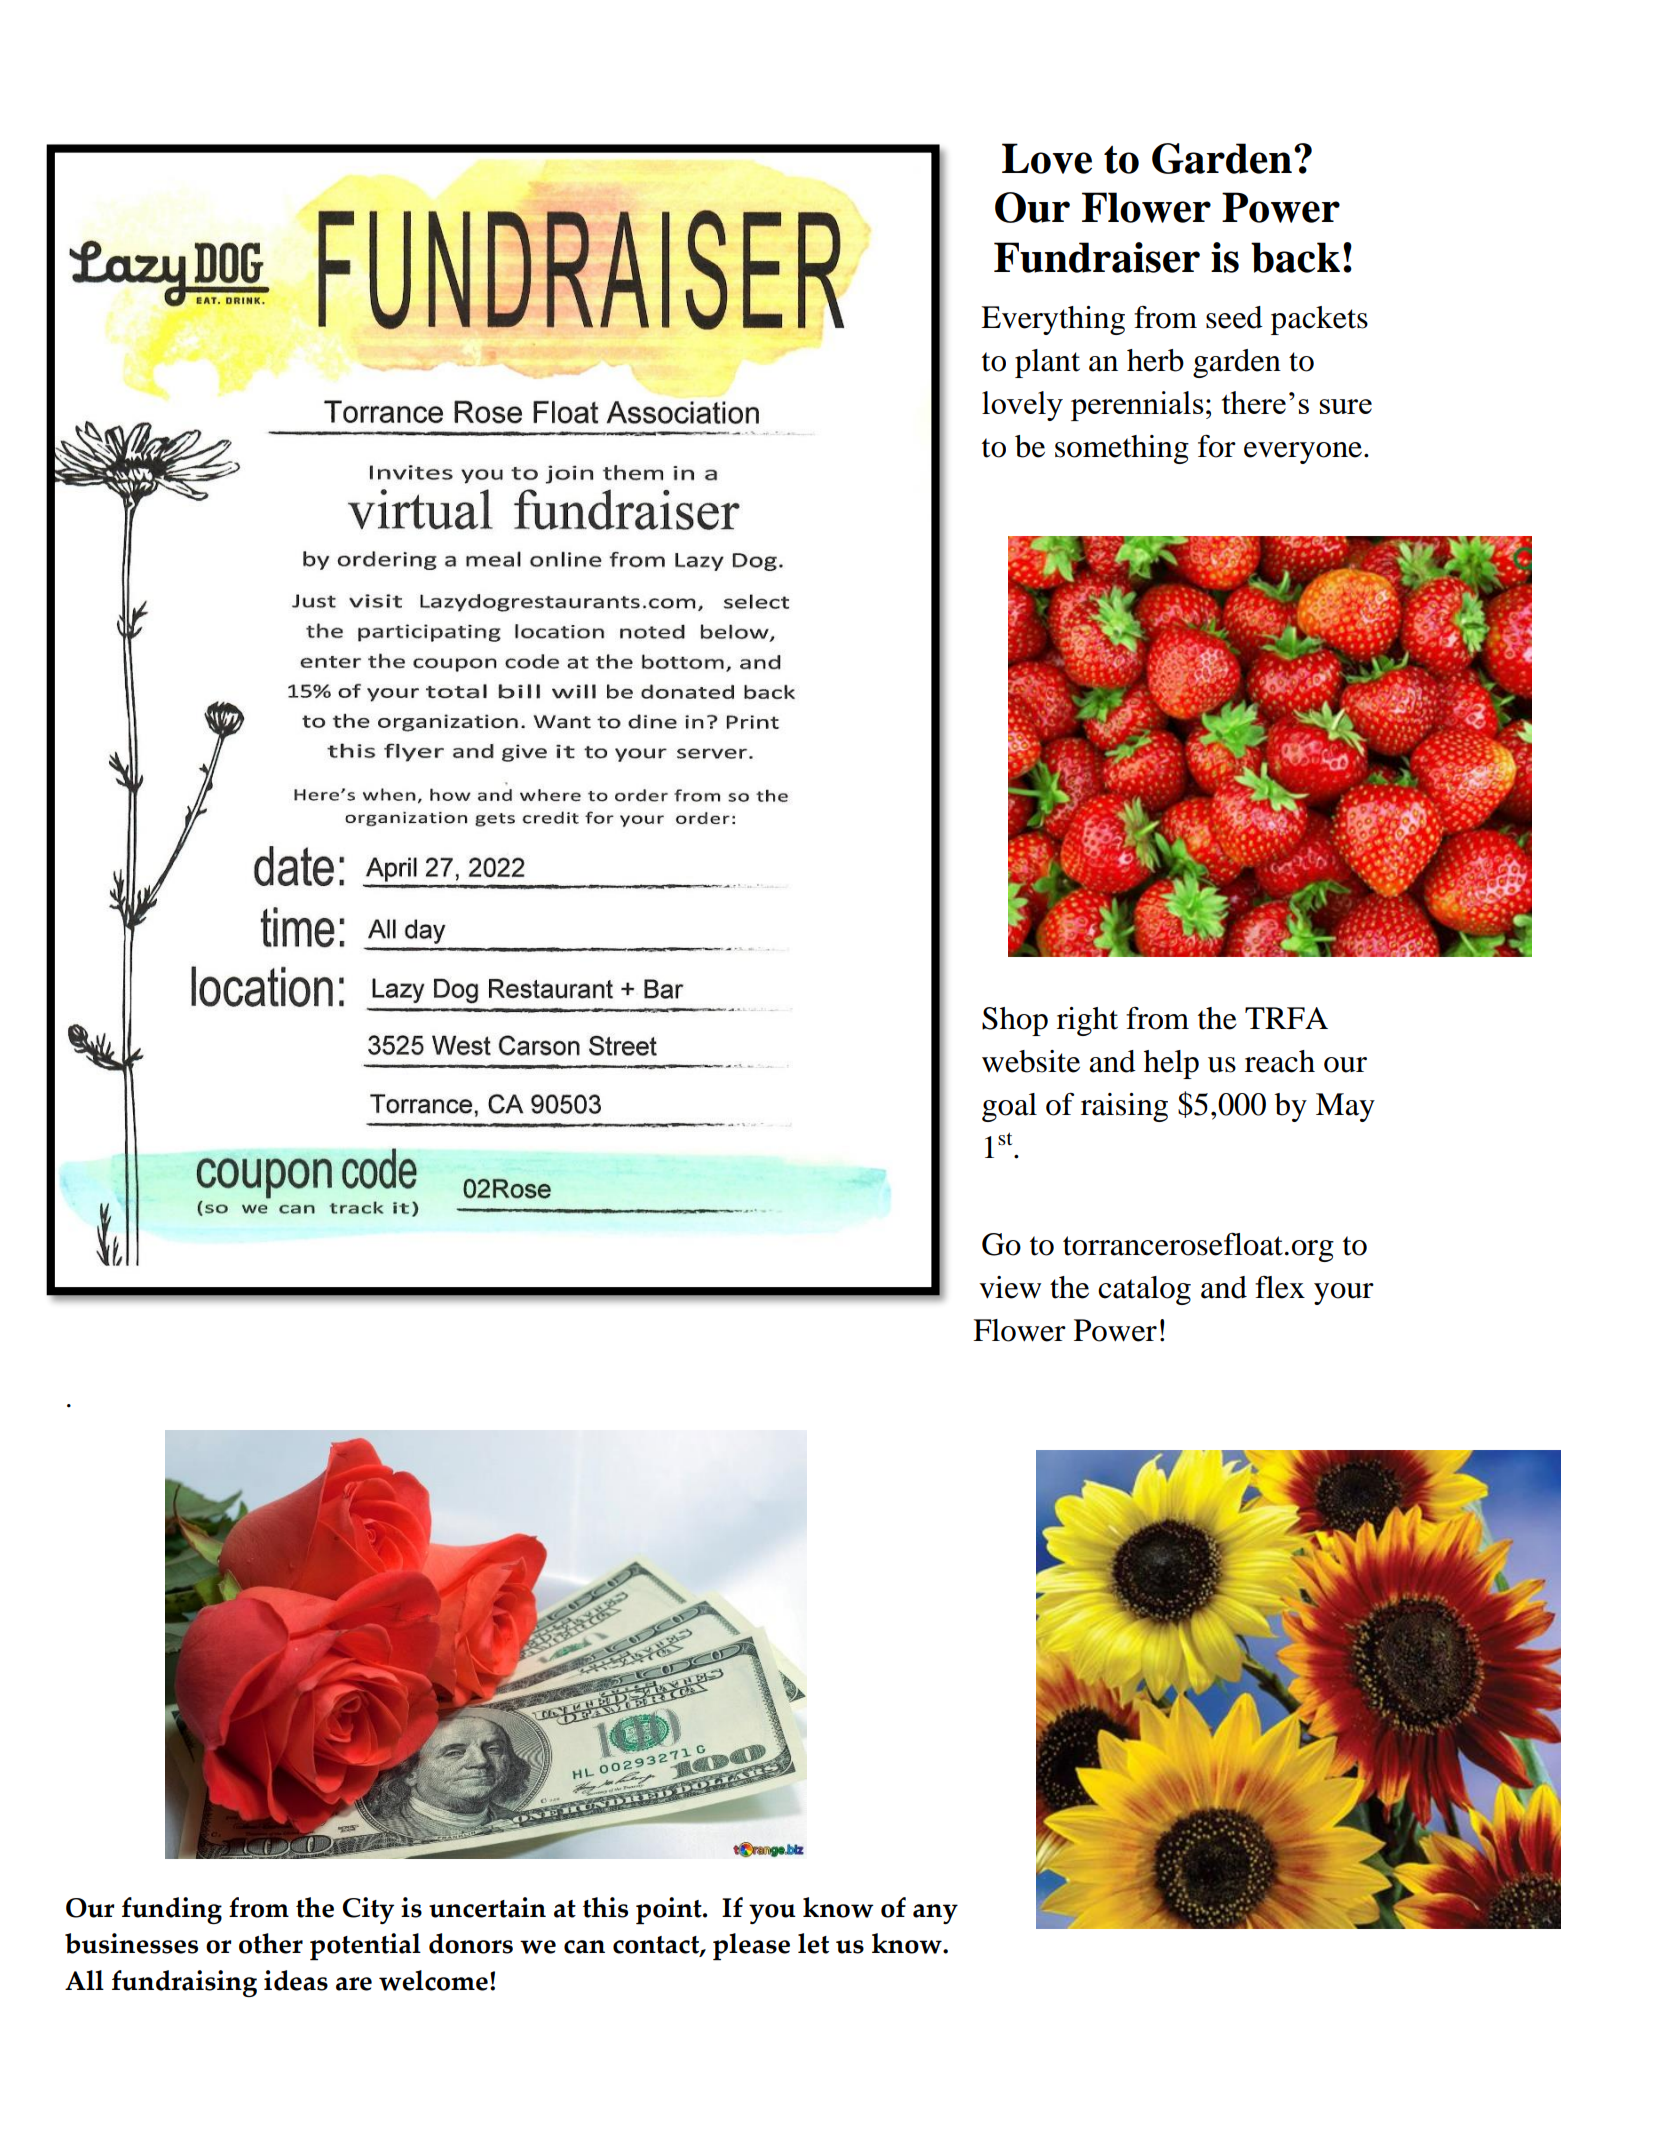  What do you see at coordinates (271, 1943) in the document?
I see `other` at bounding box center [271, 1943].
